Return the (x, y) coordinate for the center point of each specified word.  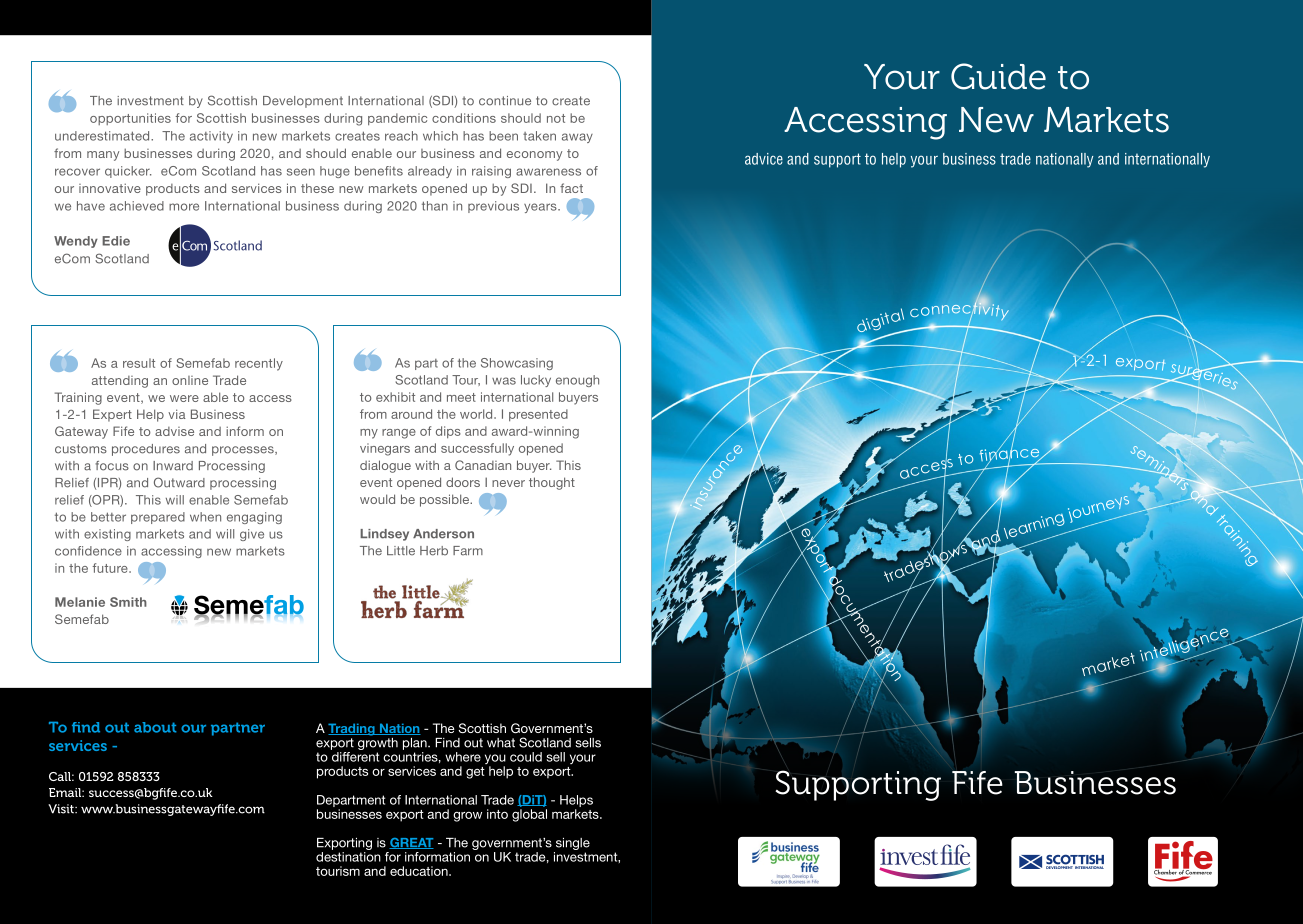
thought (552, 483)
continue (505, 101)
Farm (468, 551)
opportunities (130, 119)
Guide (998, 76)
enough (577, 381)
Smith (128, 602)
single (573, 844)
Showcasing (517, 364)
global (529, 815)
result (139, 363)
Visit (62, 809)
